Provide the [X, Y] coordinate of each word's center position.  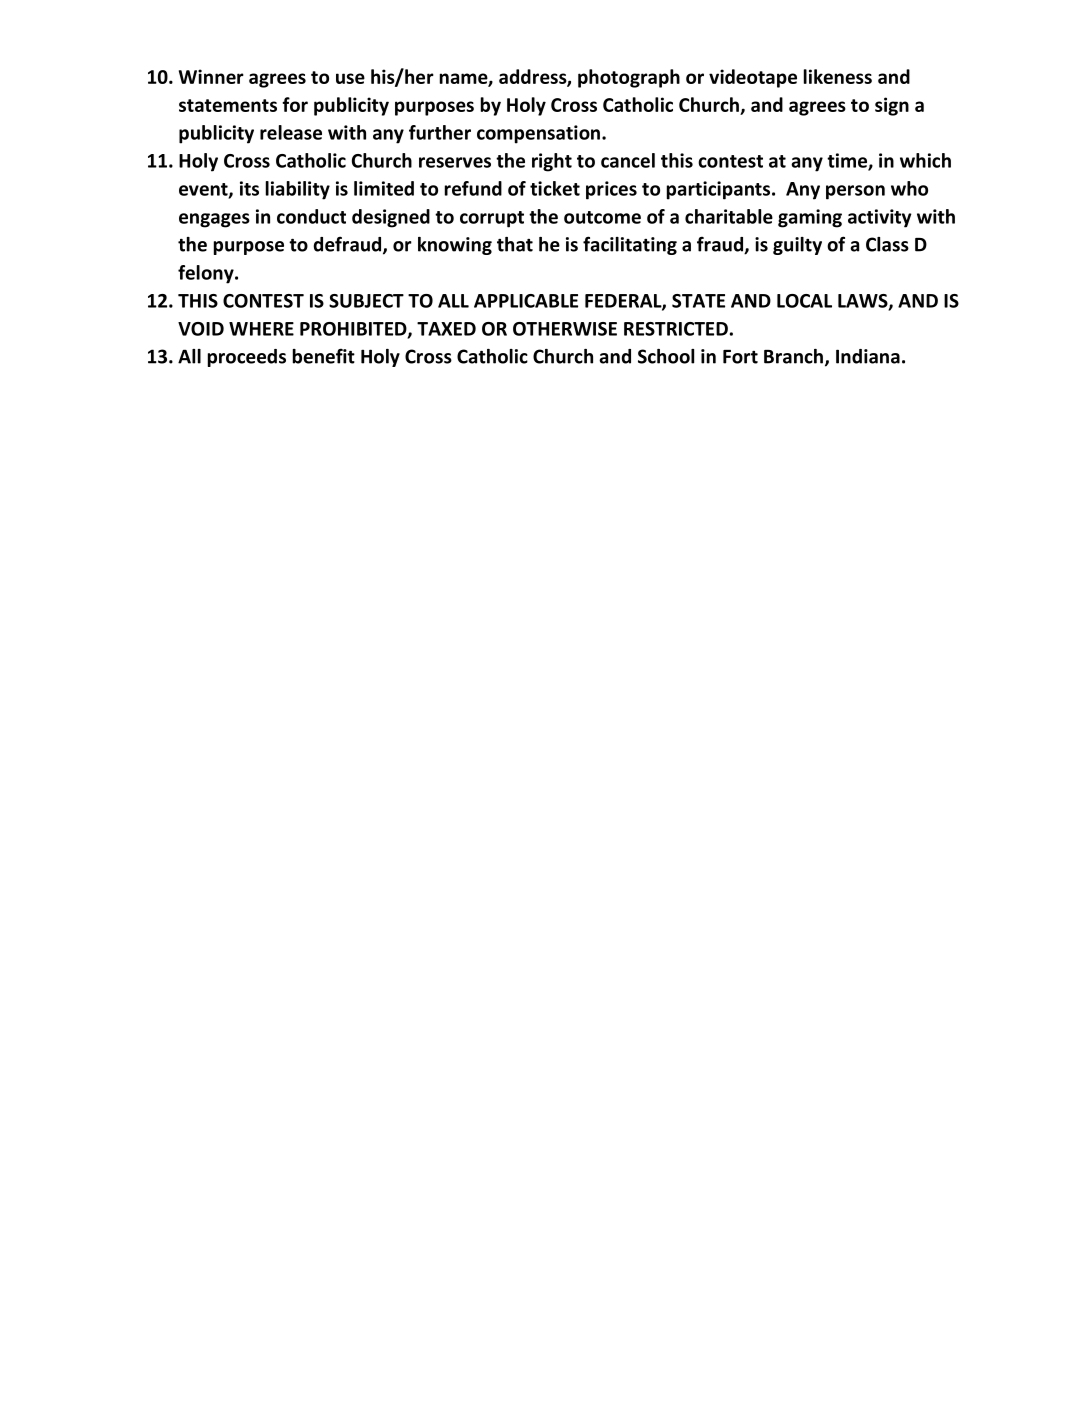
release [291, 132]
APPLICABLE [526, 301]
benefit [324, 356]
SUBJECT [366, 301]
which [925, 160]
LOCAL [804, 301]
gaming [810, 218]
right [552, 162]
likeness [838, 76]
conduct [311, 216]
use [350, 78]
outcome [602, 217]
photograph [629, 78]
